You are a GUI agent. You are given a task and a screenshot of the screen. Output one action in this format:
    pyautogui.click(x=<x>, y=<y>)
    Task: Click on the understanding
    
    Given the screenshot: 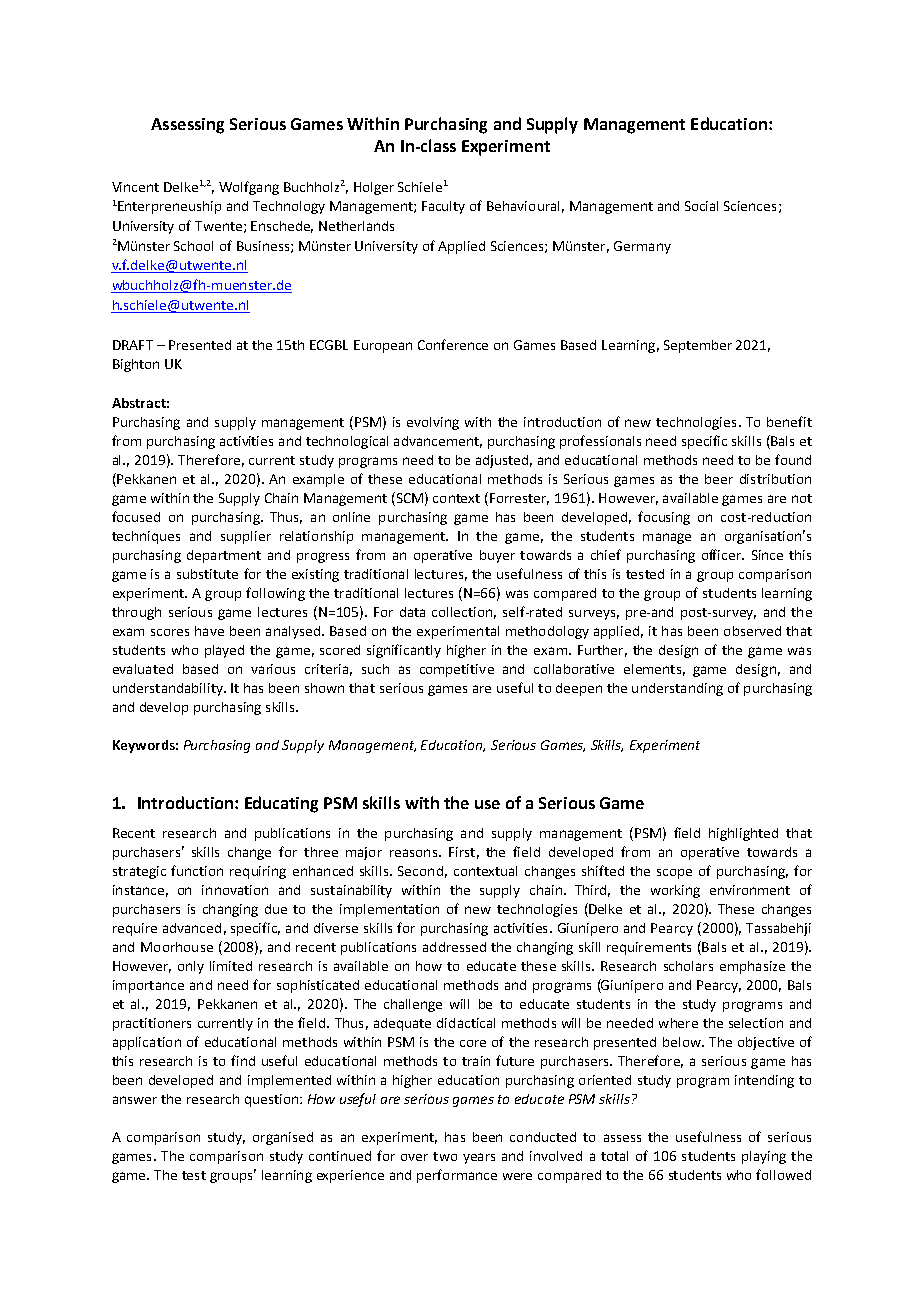 What is the action you would take?
    pyautogui.click(x=677, y=689)
